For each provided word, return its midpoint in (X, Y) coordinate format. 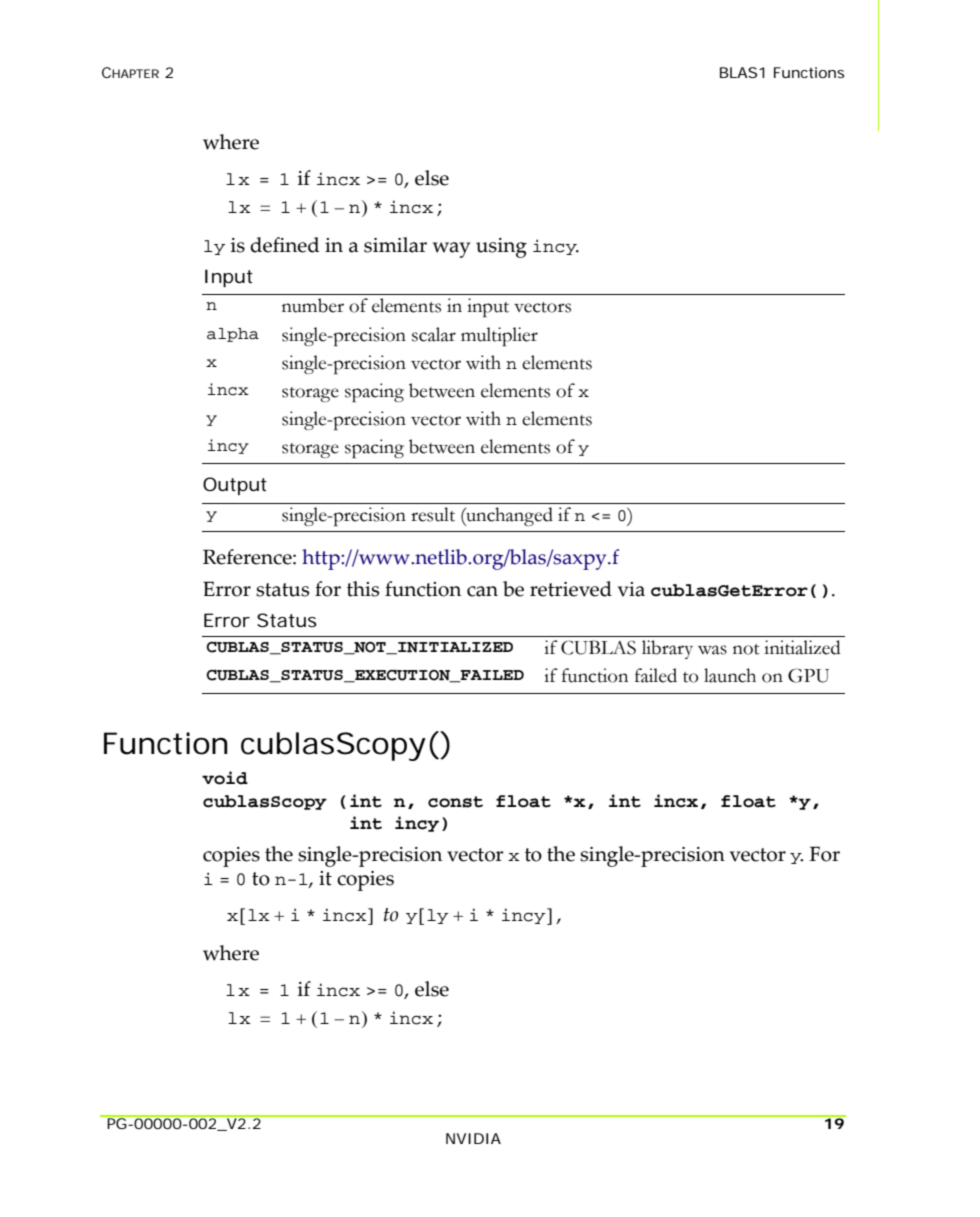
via (631, 589)
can (482, 591)
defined (285, 245)
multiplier (499, 336)
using (501, 248)
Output (235, 486)
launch (730, 675)
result (433, 514)
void (225, 778)
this (363, 589)
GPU (808, 675)
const (455, 802)
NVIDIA (473, 1138)
